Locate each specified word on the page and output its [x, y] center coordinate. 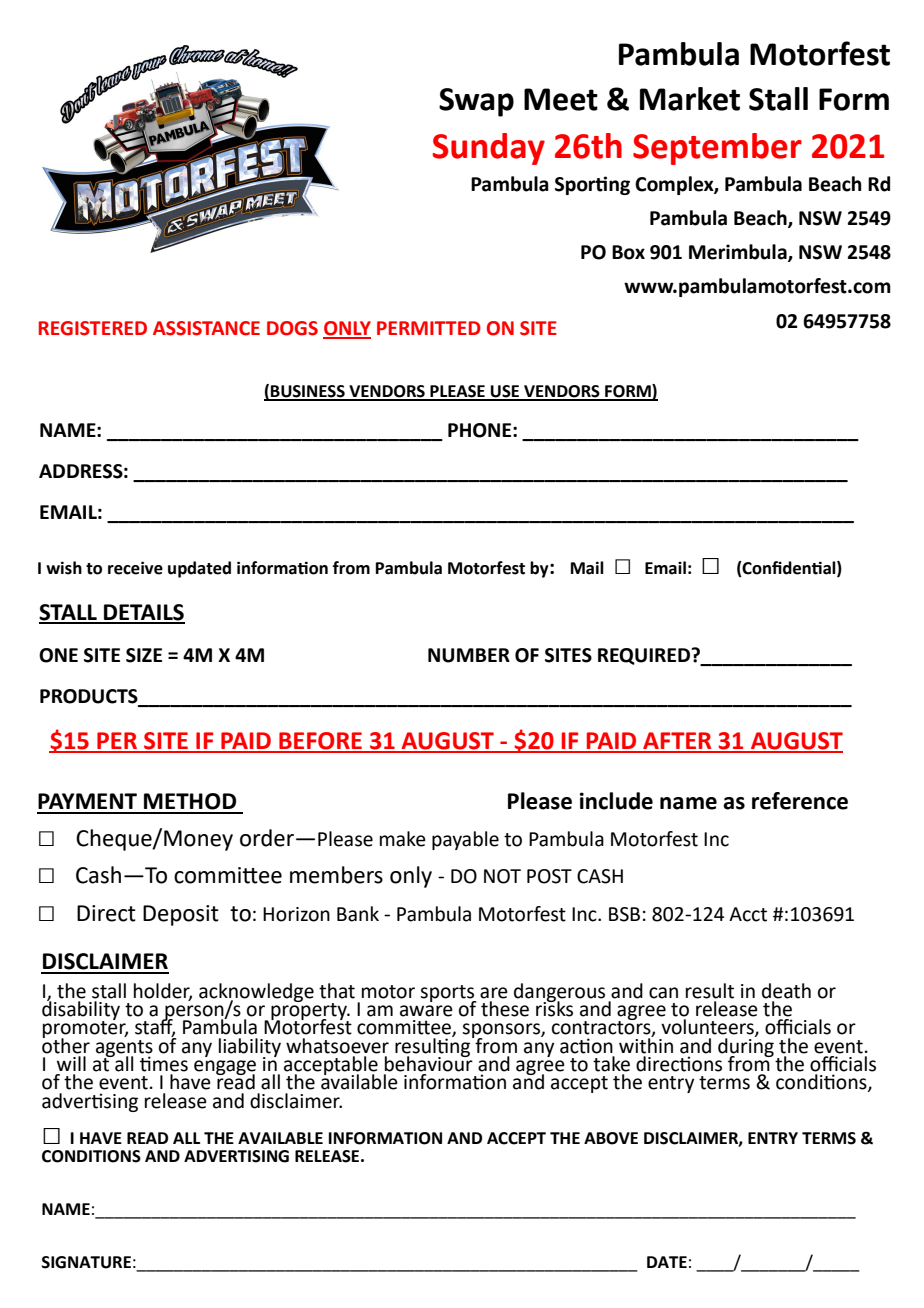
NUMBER [469, 655]
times [164, 1064]
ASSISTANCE [206, 328]
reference [800, 801]
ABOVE [611, 1138]
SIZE [144, 655]
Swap [476, 102]
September [717, 149]
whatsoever [337, 1046]
